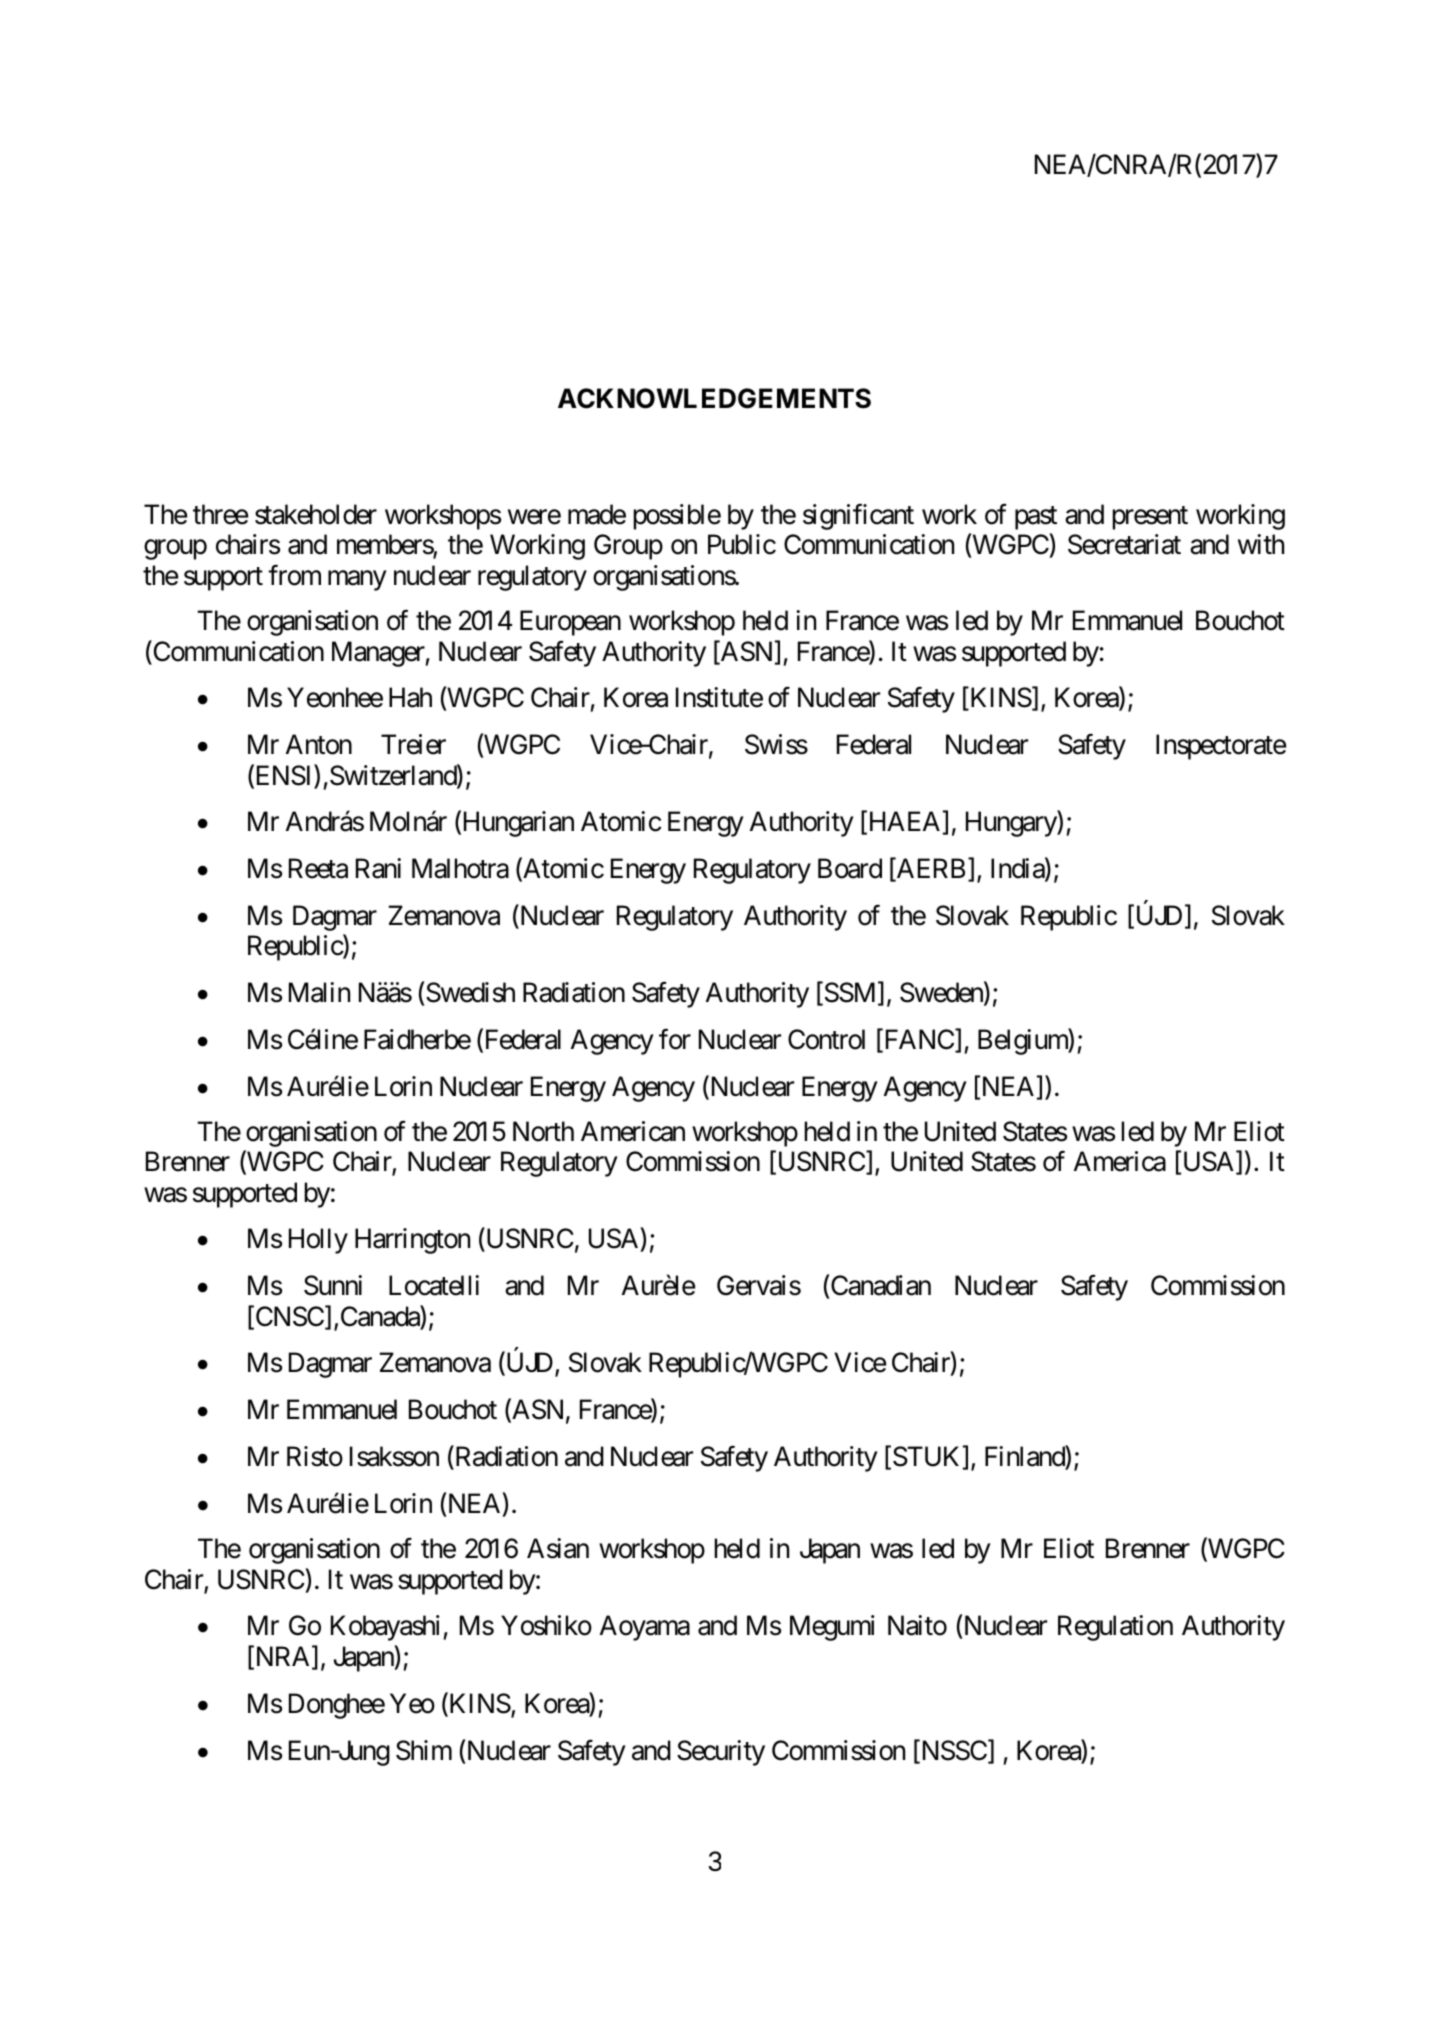 This document has width=1434, height=2028. What do you see at coordinates (1012, 824) in the document?
I see `Hungary` at bounding box center [1012, 824].
